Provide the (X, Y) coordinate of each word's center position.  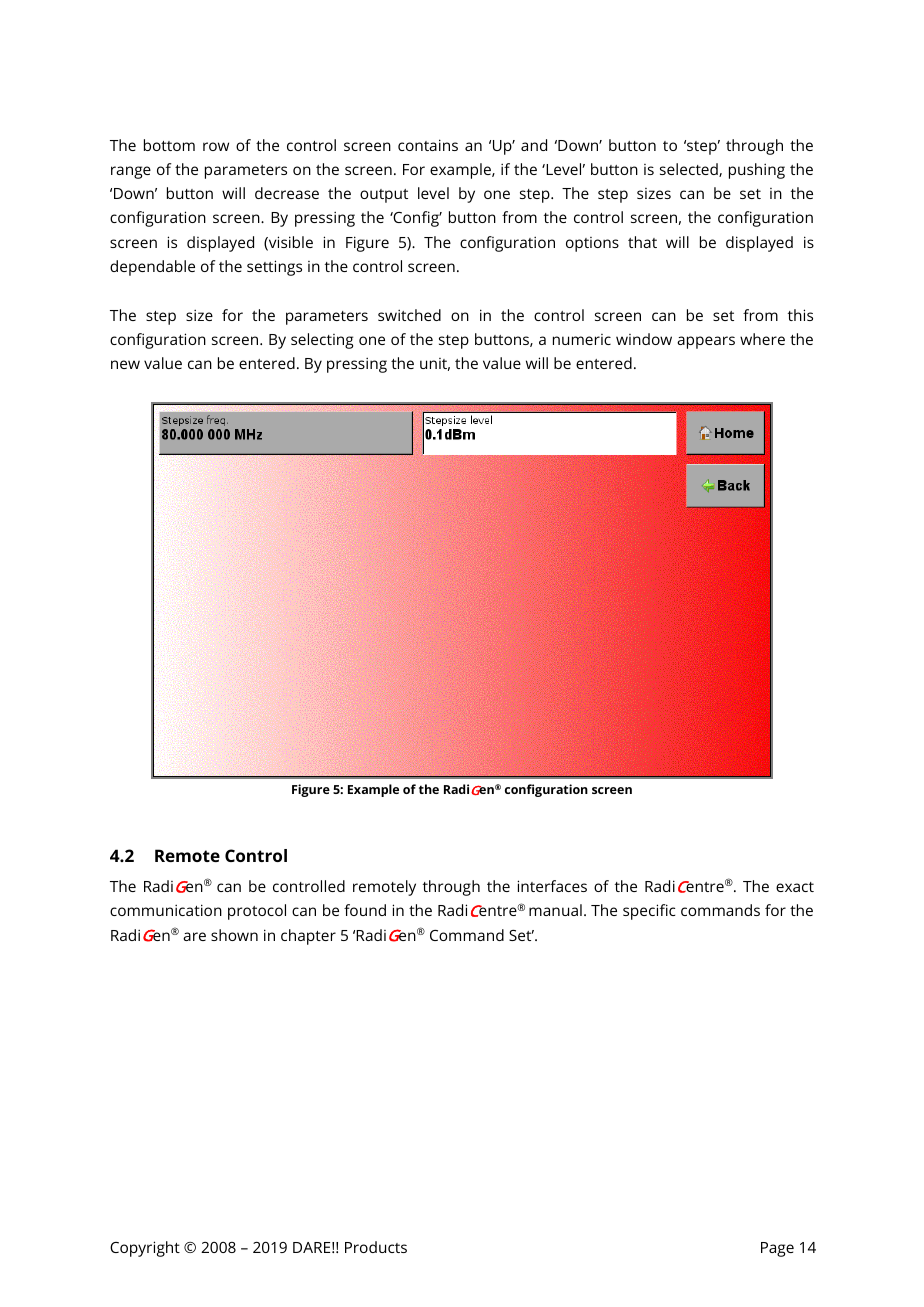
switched (409, 315)
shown (234, 935)
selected (690, 170)
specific (649, 912)
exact (795, 887)
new (125, 364)
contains (428, 145)
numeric (582, 339)
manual (555, 910)
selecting (322, 341)
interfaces (552, 886)
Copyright (145, 1249)
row (216, 146)
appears (706, 342)
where (762, 339)
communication (166, 910)
